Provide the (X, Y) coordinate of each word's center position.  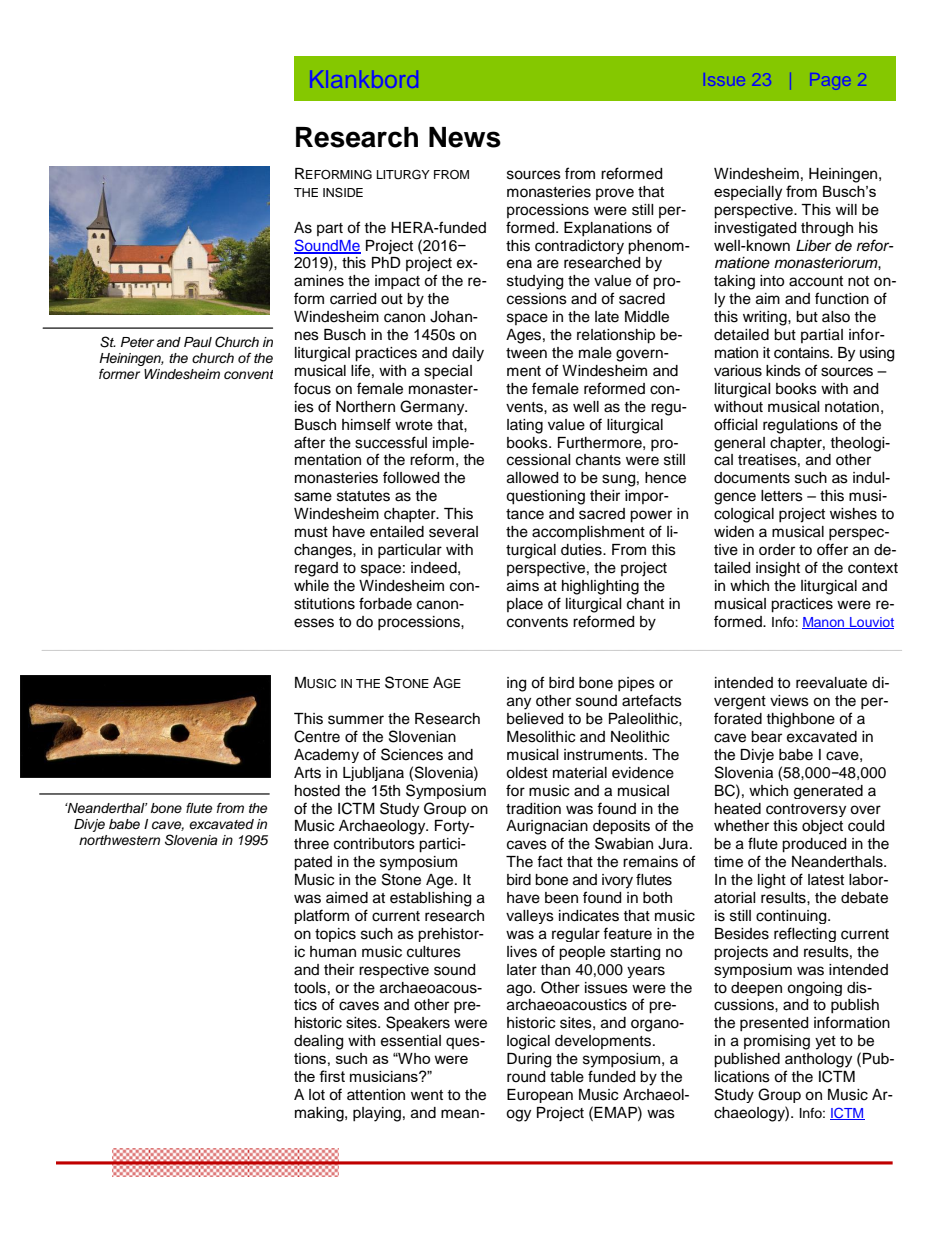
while (311, 586)
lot (317, 1095)
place (525, 605)
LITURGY (403, 174)
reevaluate (831, 683)
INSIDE (343, 192)
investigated (755, 229)
